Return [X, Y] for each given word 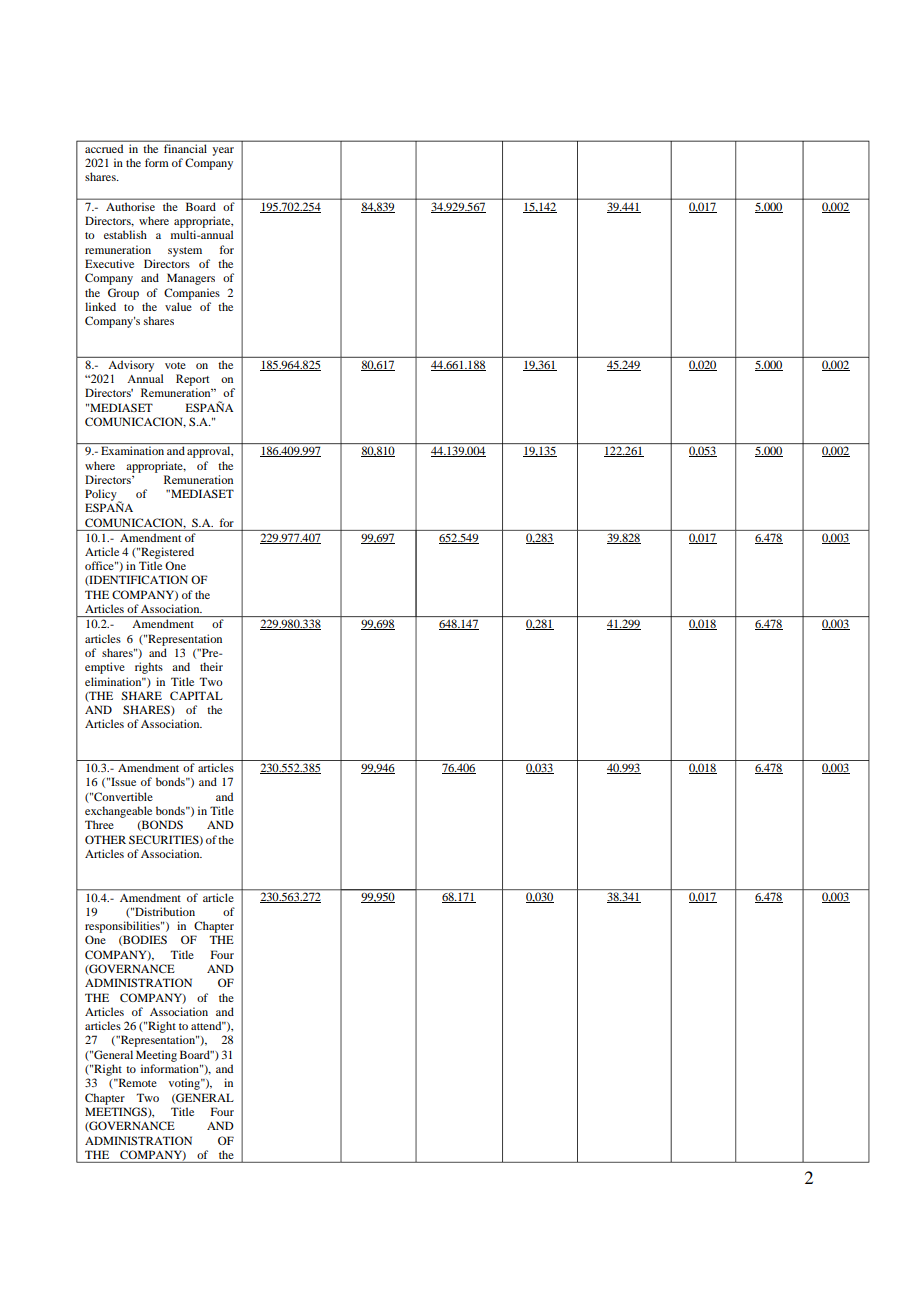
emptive [105, 668]
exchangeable [118, 812]
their [211, 666]
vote [175, 365]
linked [100, 306]
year [223, 151]
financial [185, 148]
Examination [132, 450]
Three [99, 824]
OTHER [105, 839]
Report [192, 380]
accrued [104, 149]
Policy [102, 496]
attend [207, 1025]
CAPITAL [196, 695]
